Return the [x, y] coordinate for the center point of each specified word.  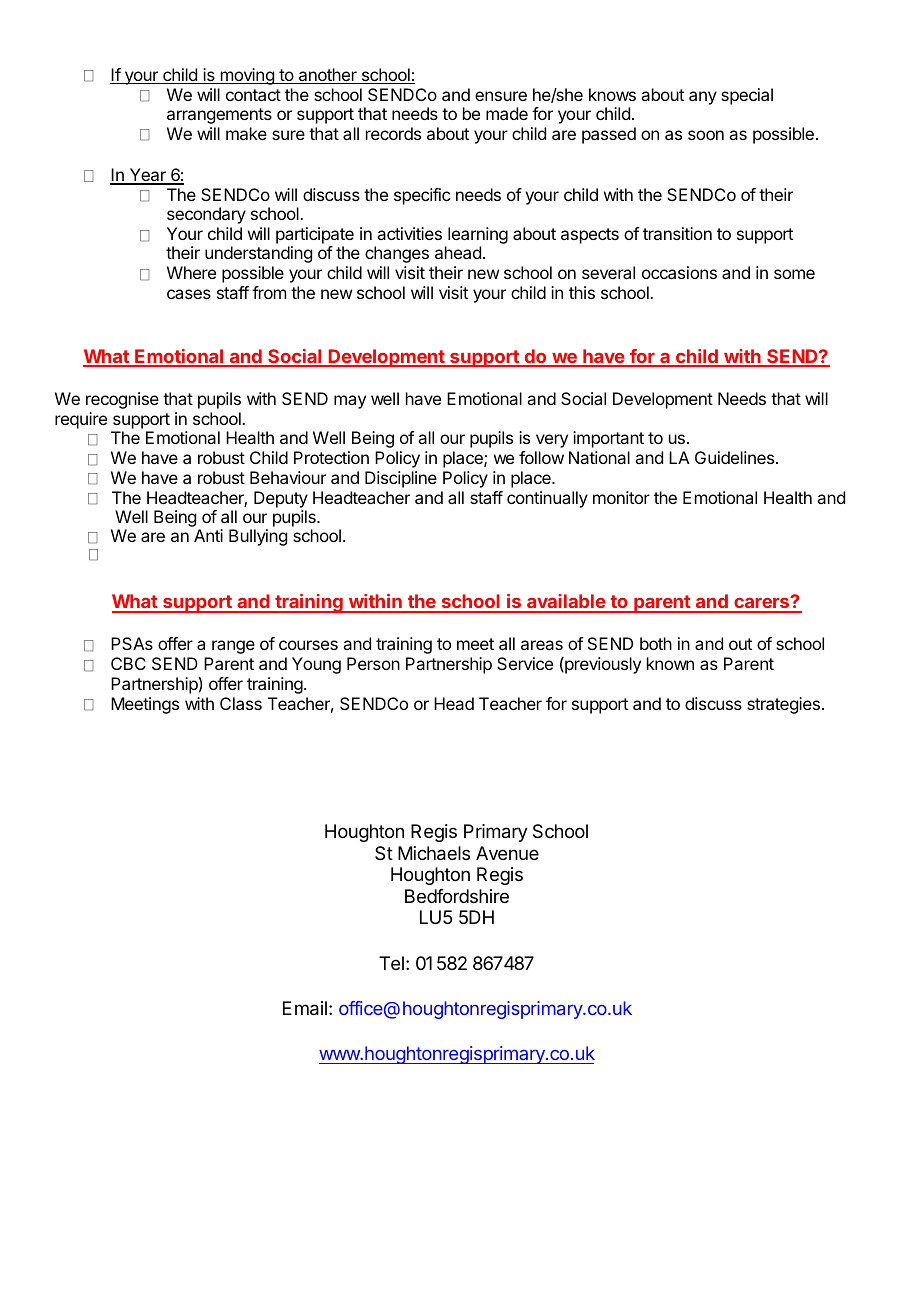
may [350, 402]
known [670, 663]
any [703, 98]
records [393, 133]
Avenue [507, 853]
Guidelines [736, 457]
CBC [128, 663]
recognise [122, 400]
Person [373, 663]
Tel [391, 963]
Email [305, 1008]
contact [253, 95]
